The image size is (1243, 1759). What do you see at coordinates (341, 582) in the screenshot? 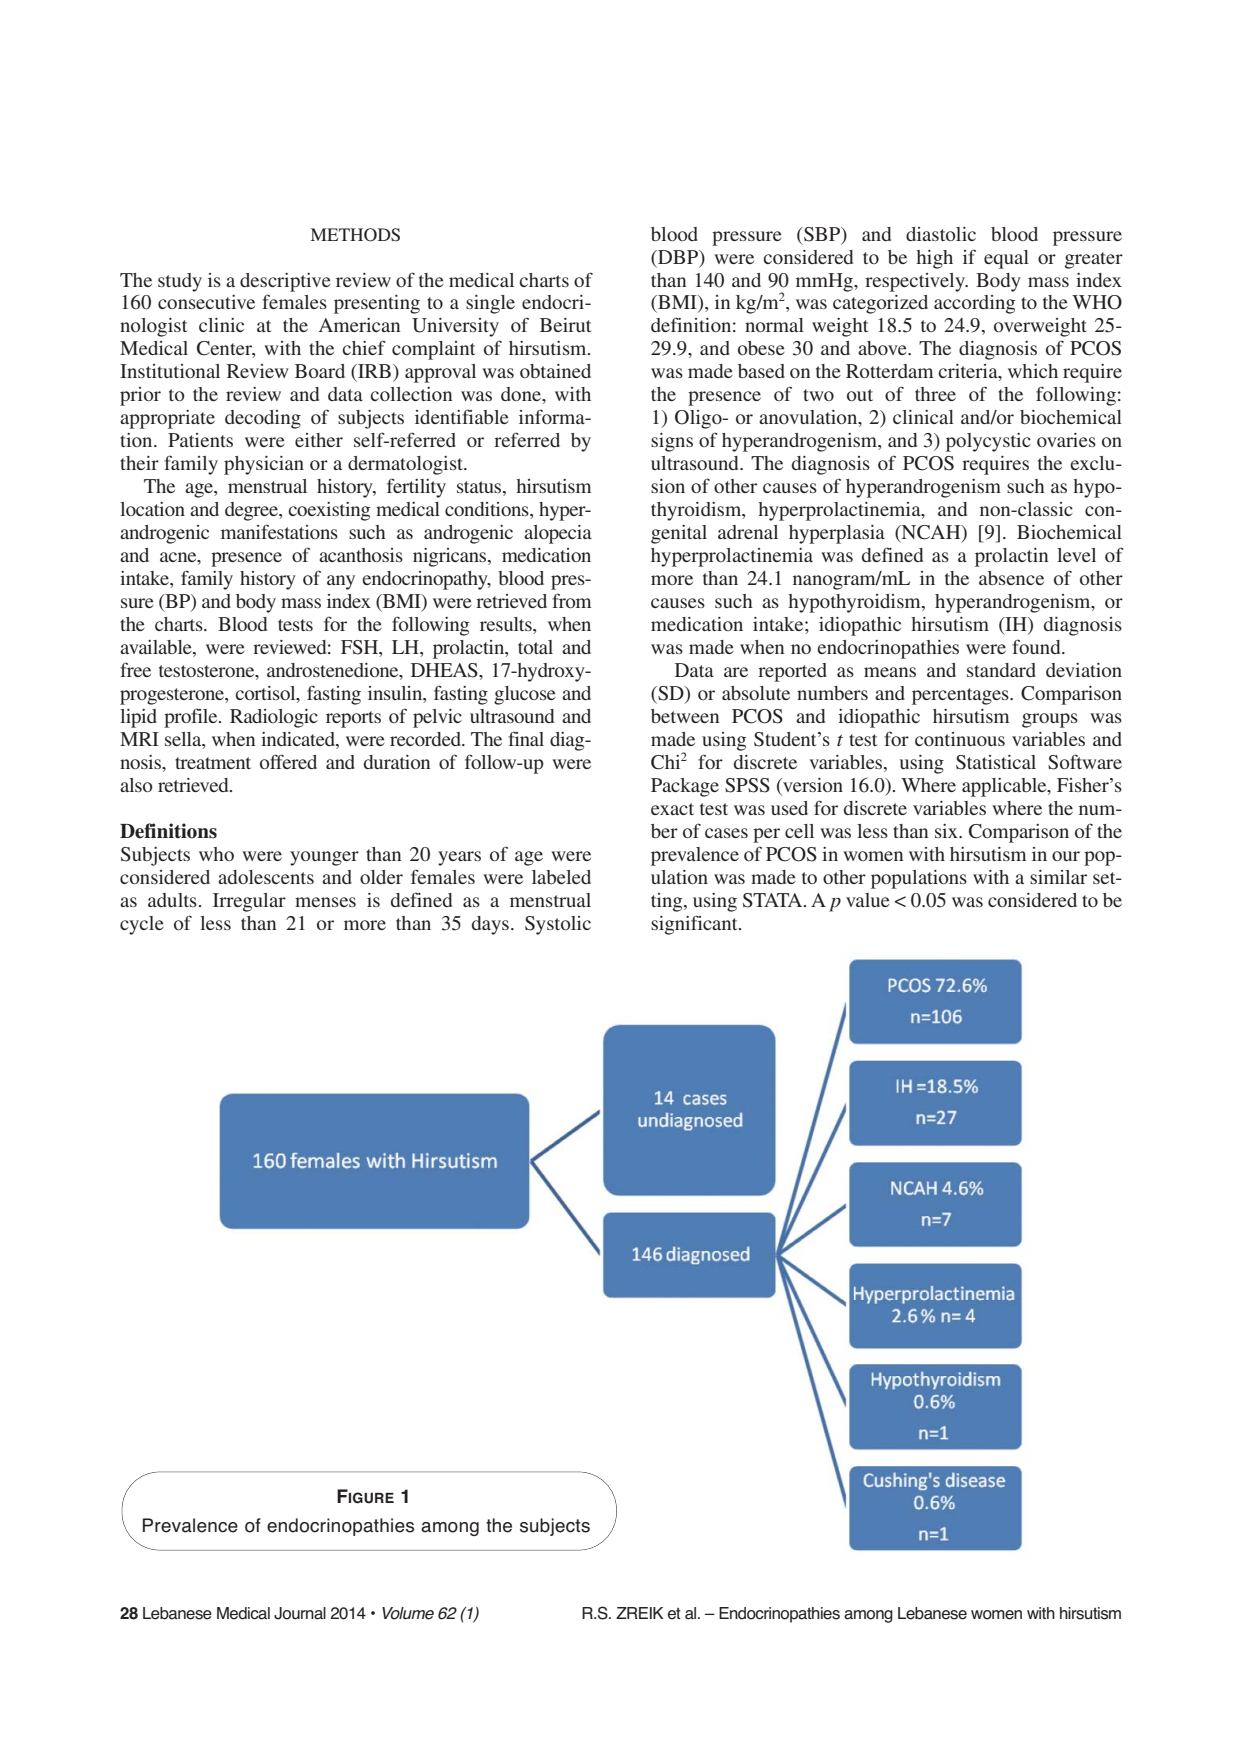
I see `any` at bounding box center [341, 582].
